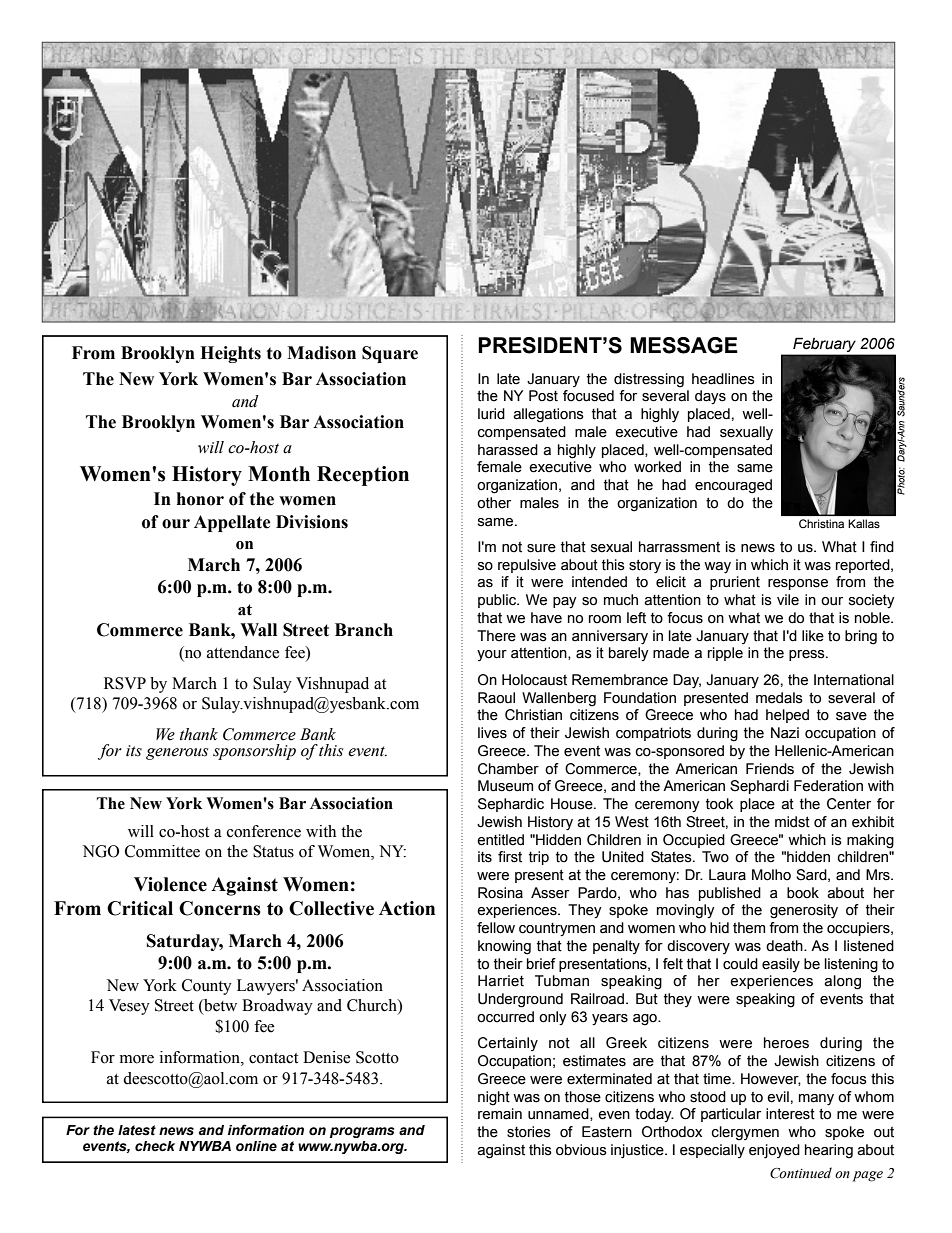  What do you see at coordinates (770, 769) in the image?
I see `Friends` at bounding box center [770, 769].
